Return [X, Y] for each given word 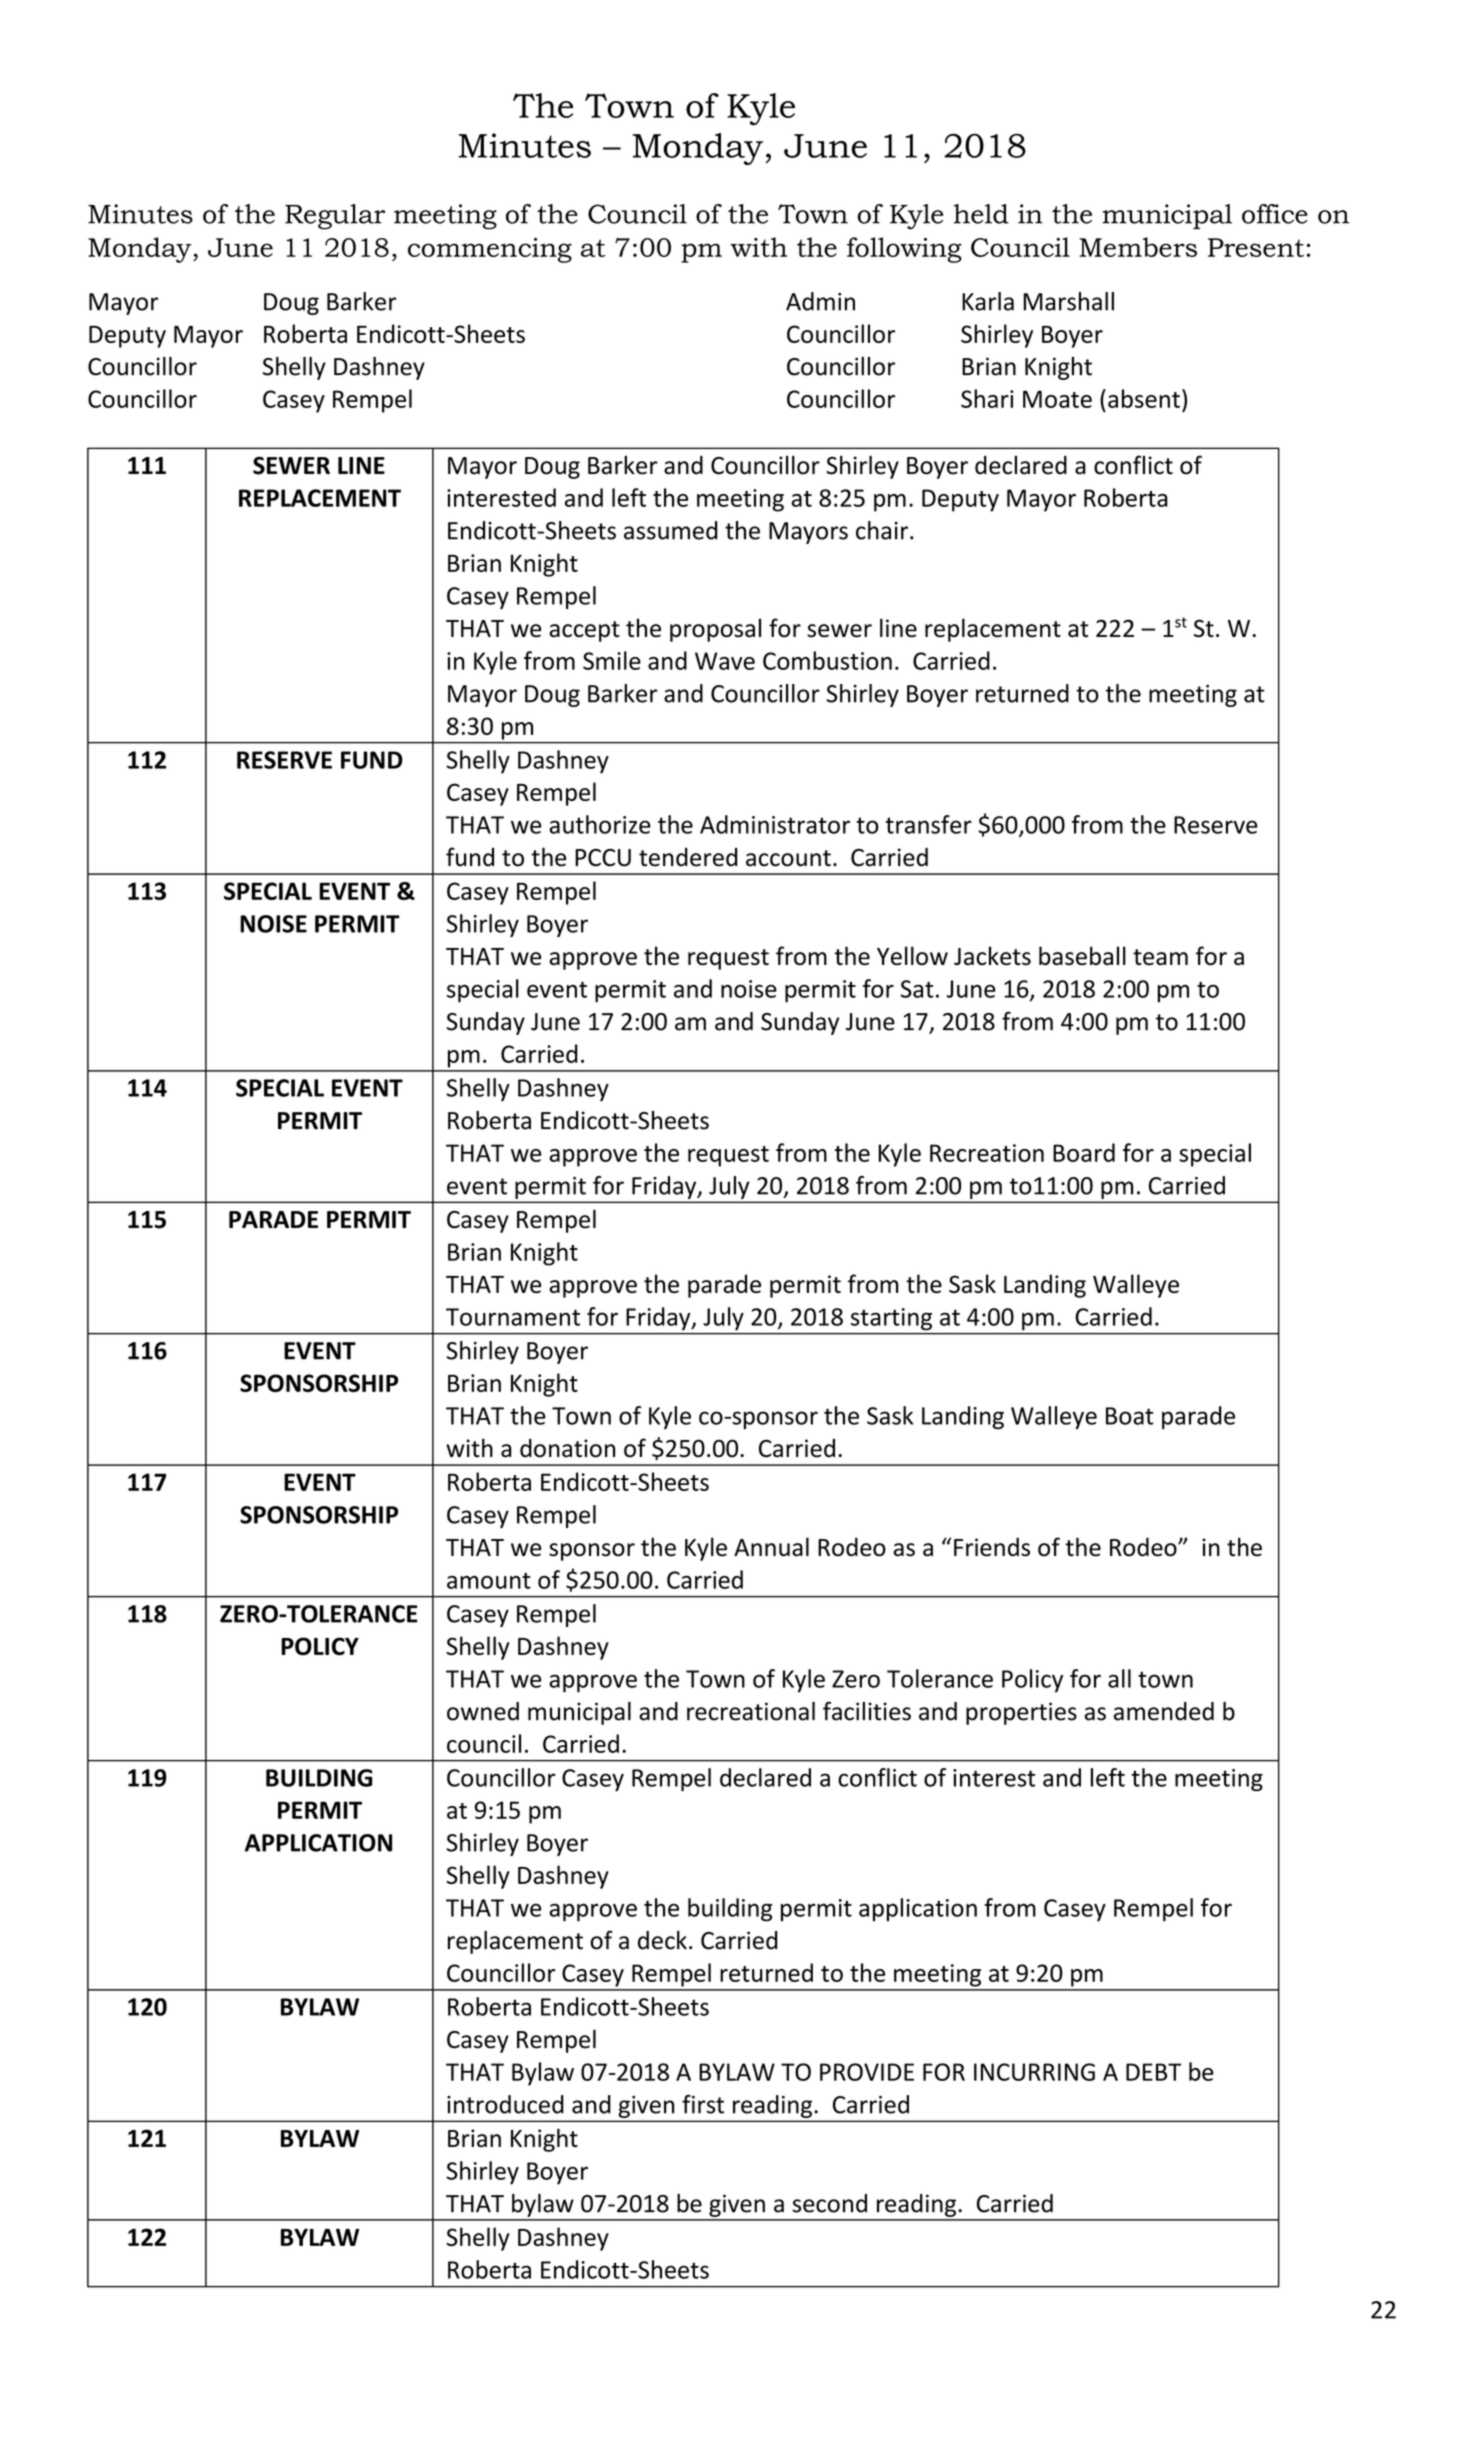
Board [1084, 1152]
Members [1138, 247]
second [829, 2203]
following [904, 250]
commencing [490, 250]
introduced [505, 2104]
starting [891, 1319]
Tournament [513, 1317]
